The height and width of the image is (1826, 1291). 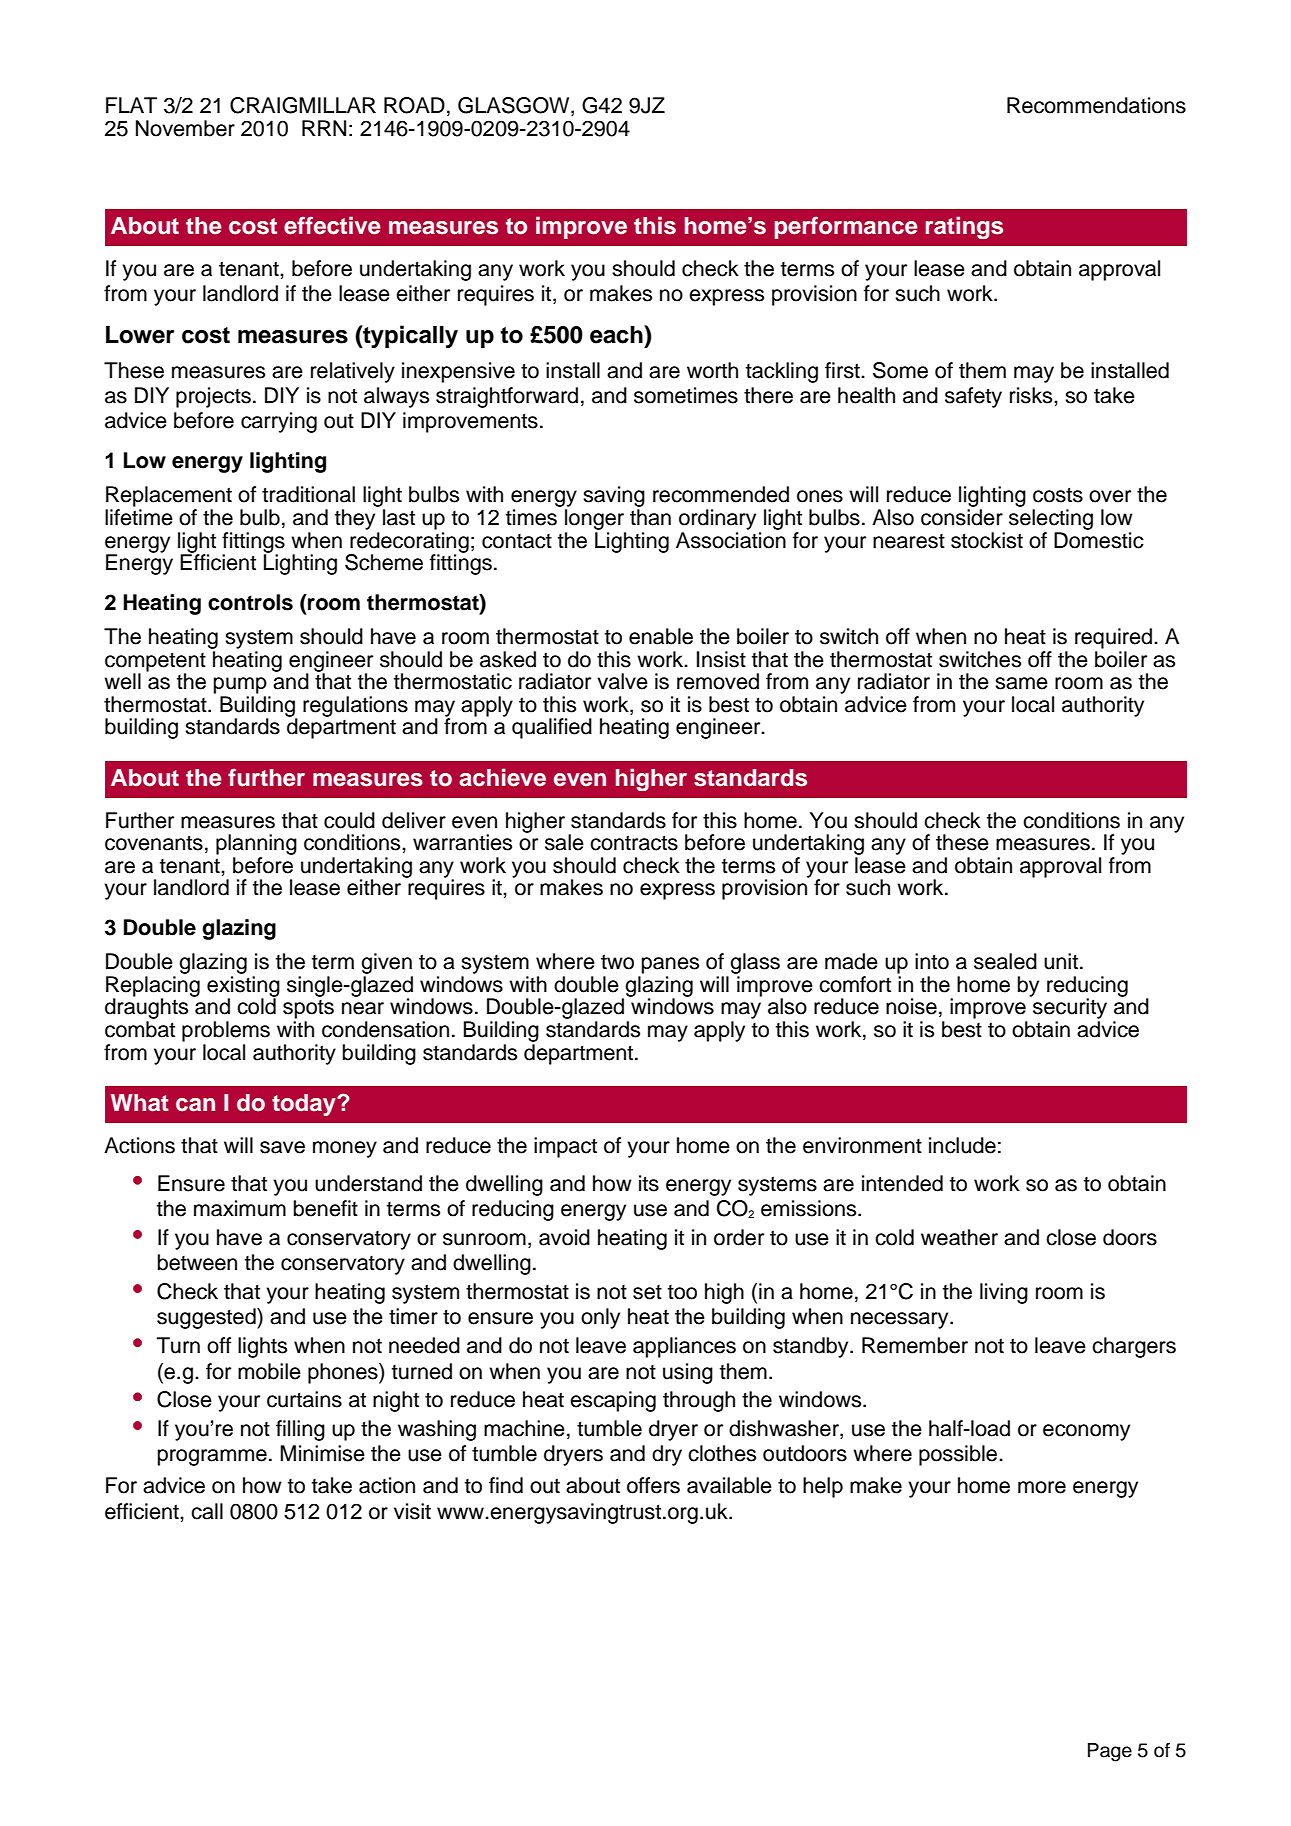 I want to click on than, so click(x=650, y=517).
